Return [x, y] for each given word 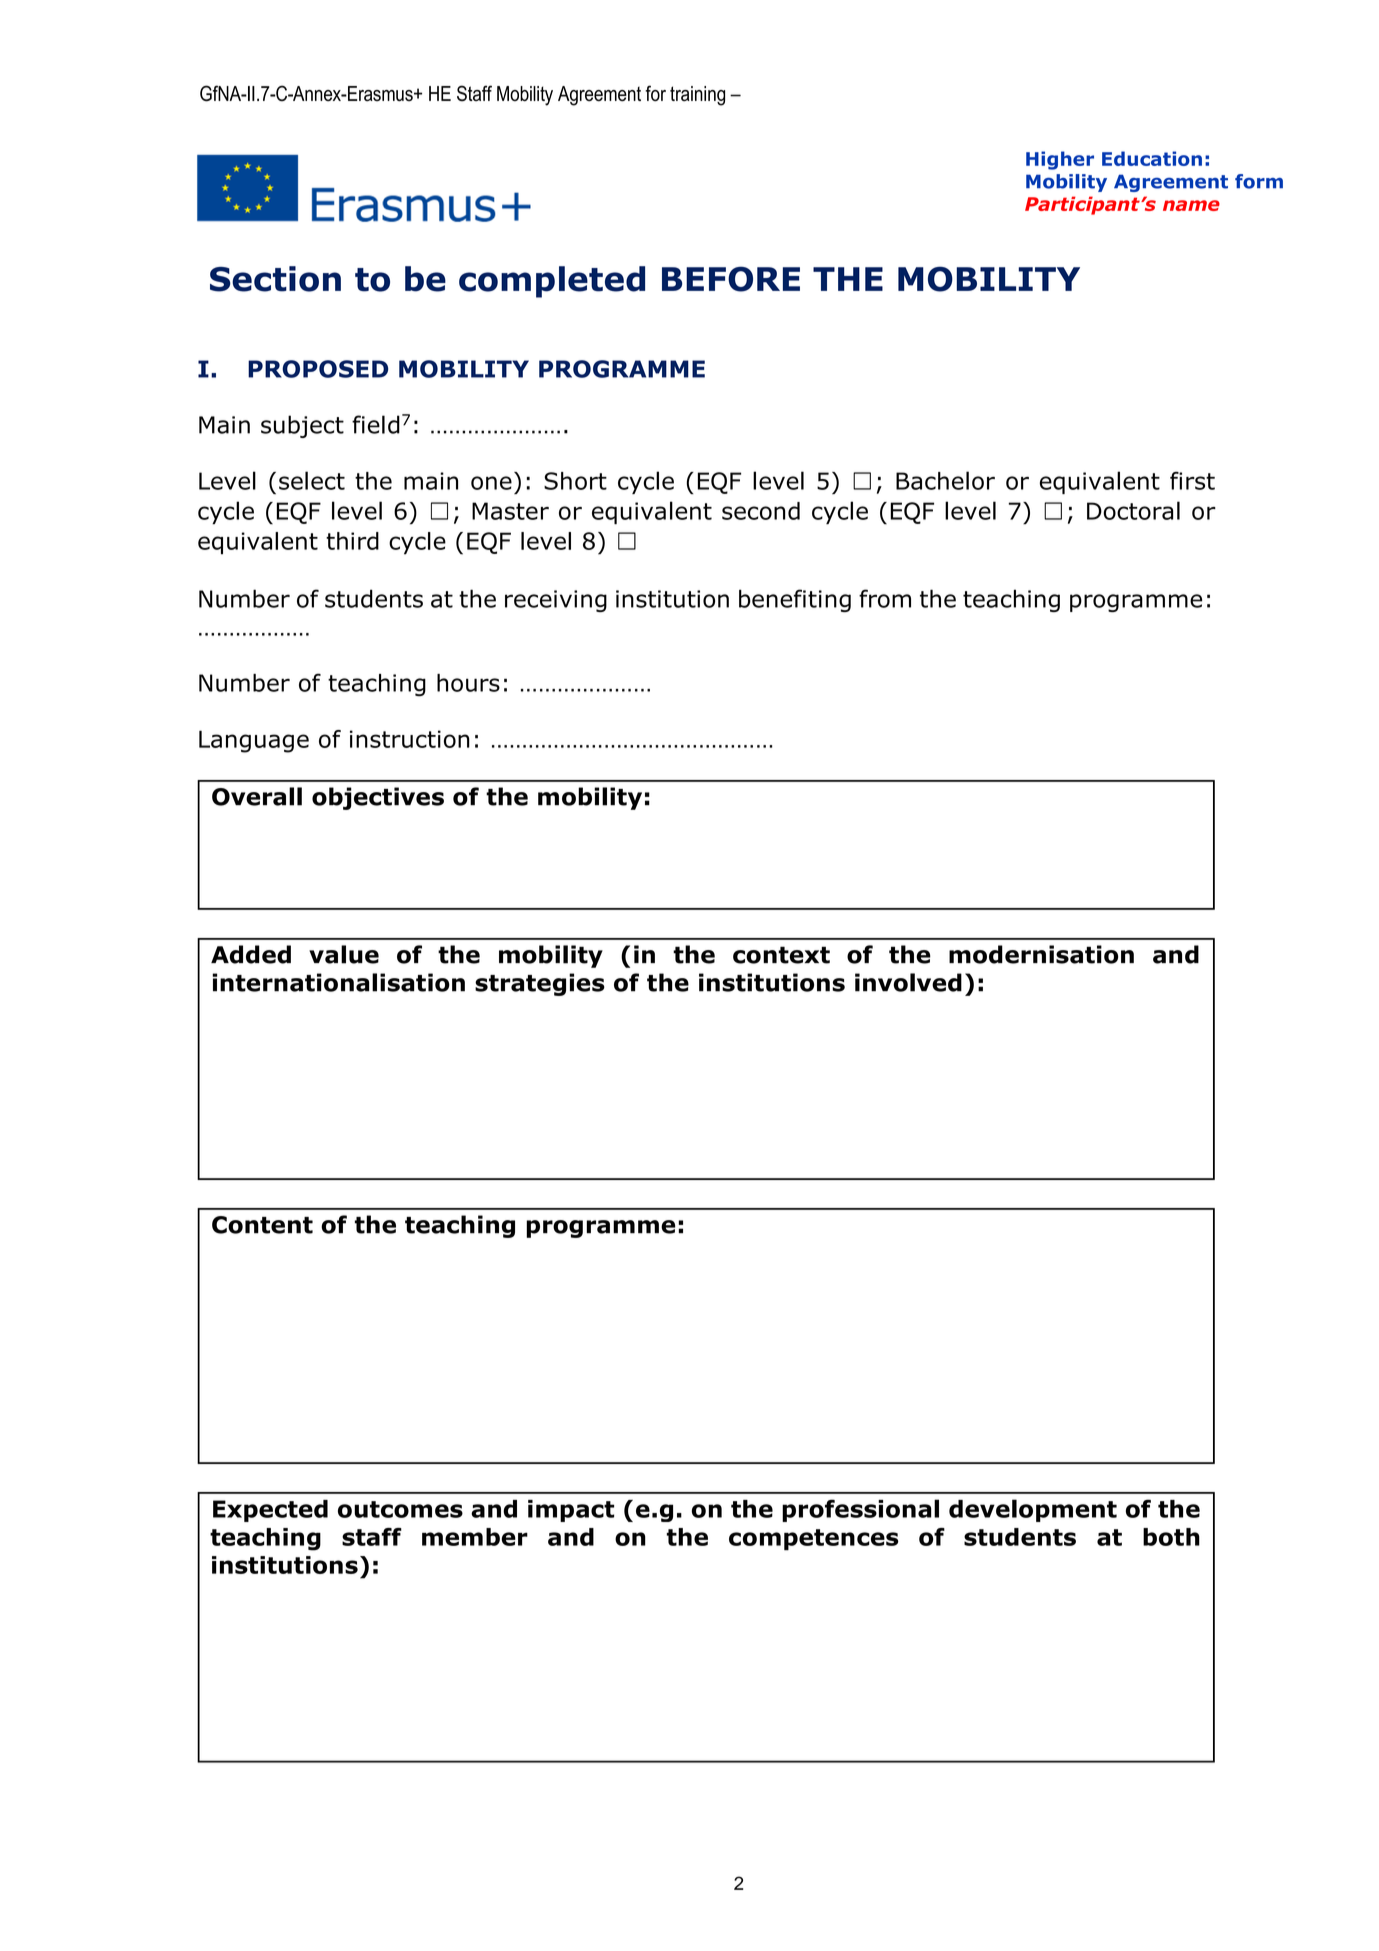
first [1192, 480]
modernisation [1041, 954]
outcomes [400, 1509]
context [781, 955]
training [697, 96]
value [344, 954]
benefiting [795, 600]
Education [1152, 158]
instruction [410, 739]
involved [908, 982]
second [761, 511]
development [1033, 1510]
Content [262, 1225]
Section [275, 279]
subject [302, 426]
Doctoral [1133, 510]
